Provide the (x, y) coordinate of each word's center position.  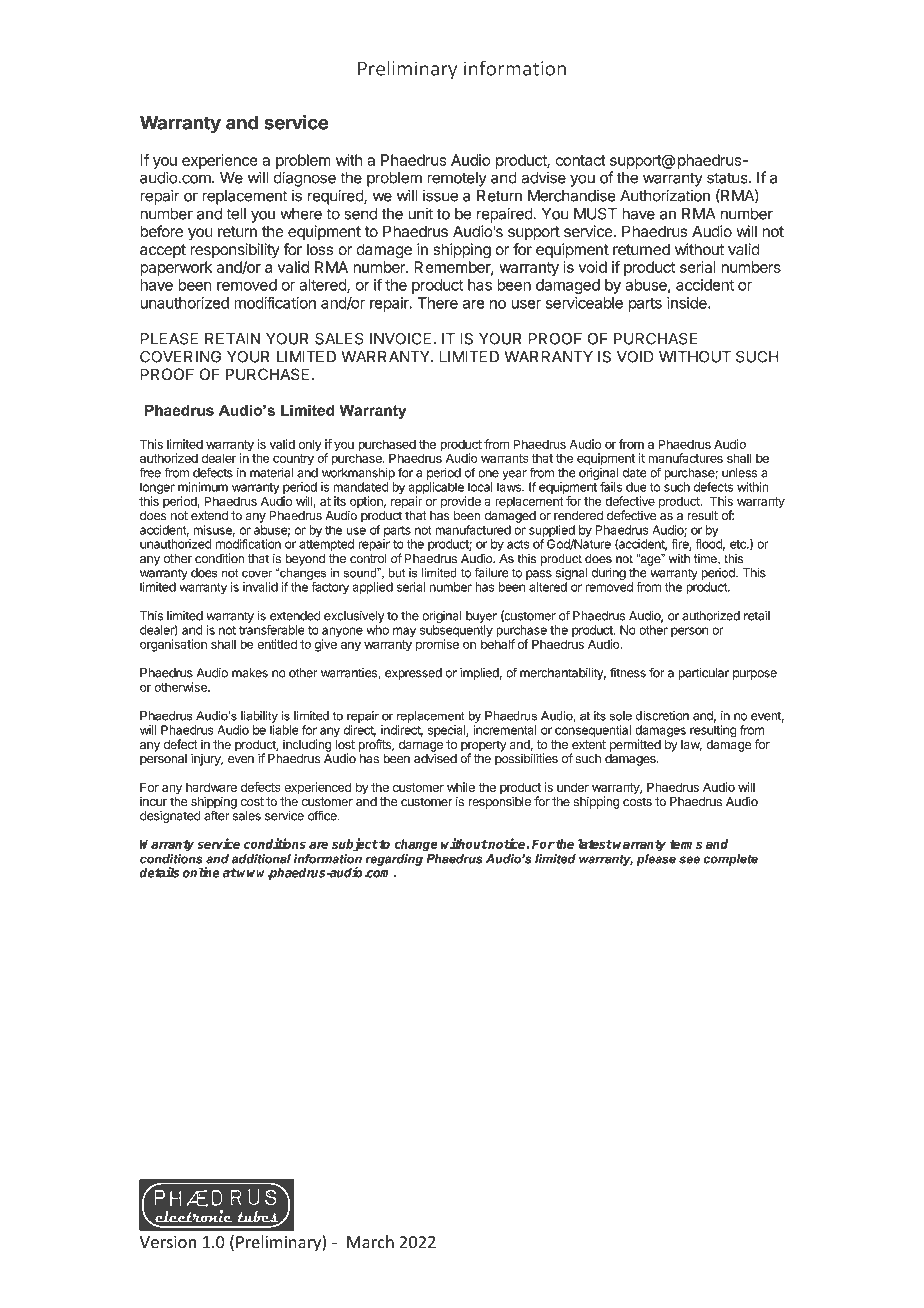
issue (440, 195)
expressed (413, 674)
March (370, 1242)
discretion (662, 716)
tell (236, 214)
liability (259, 717)
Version (168, 1242)
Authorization (665, 195)
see (689, 860)
